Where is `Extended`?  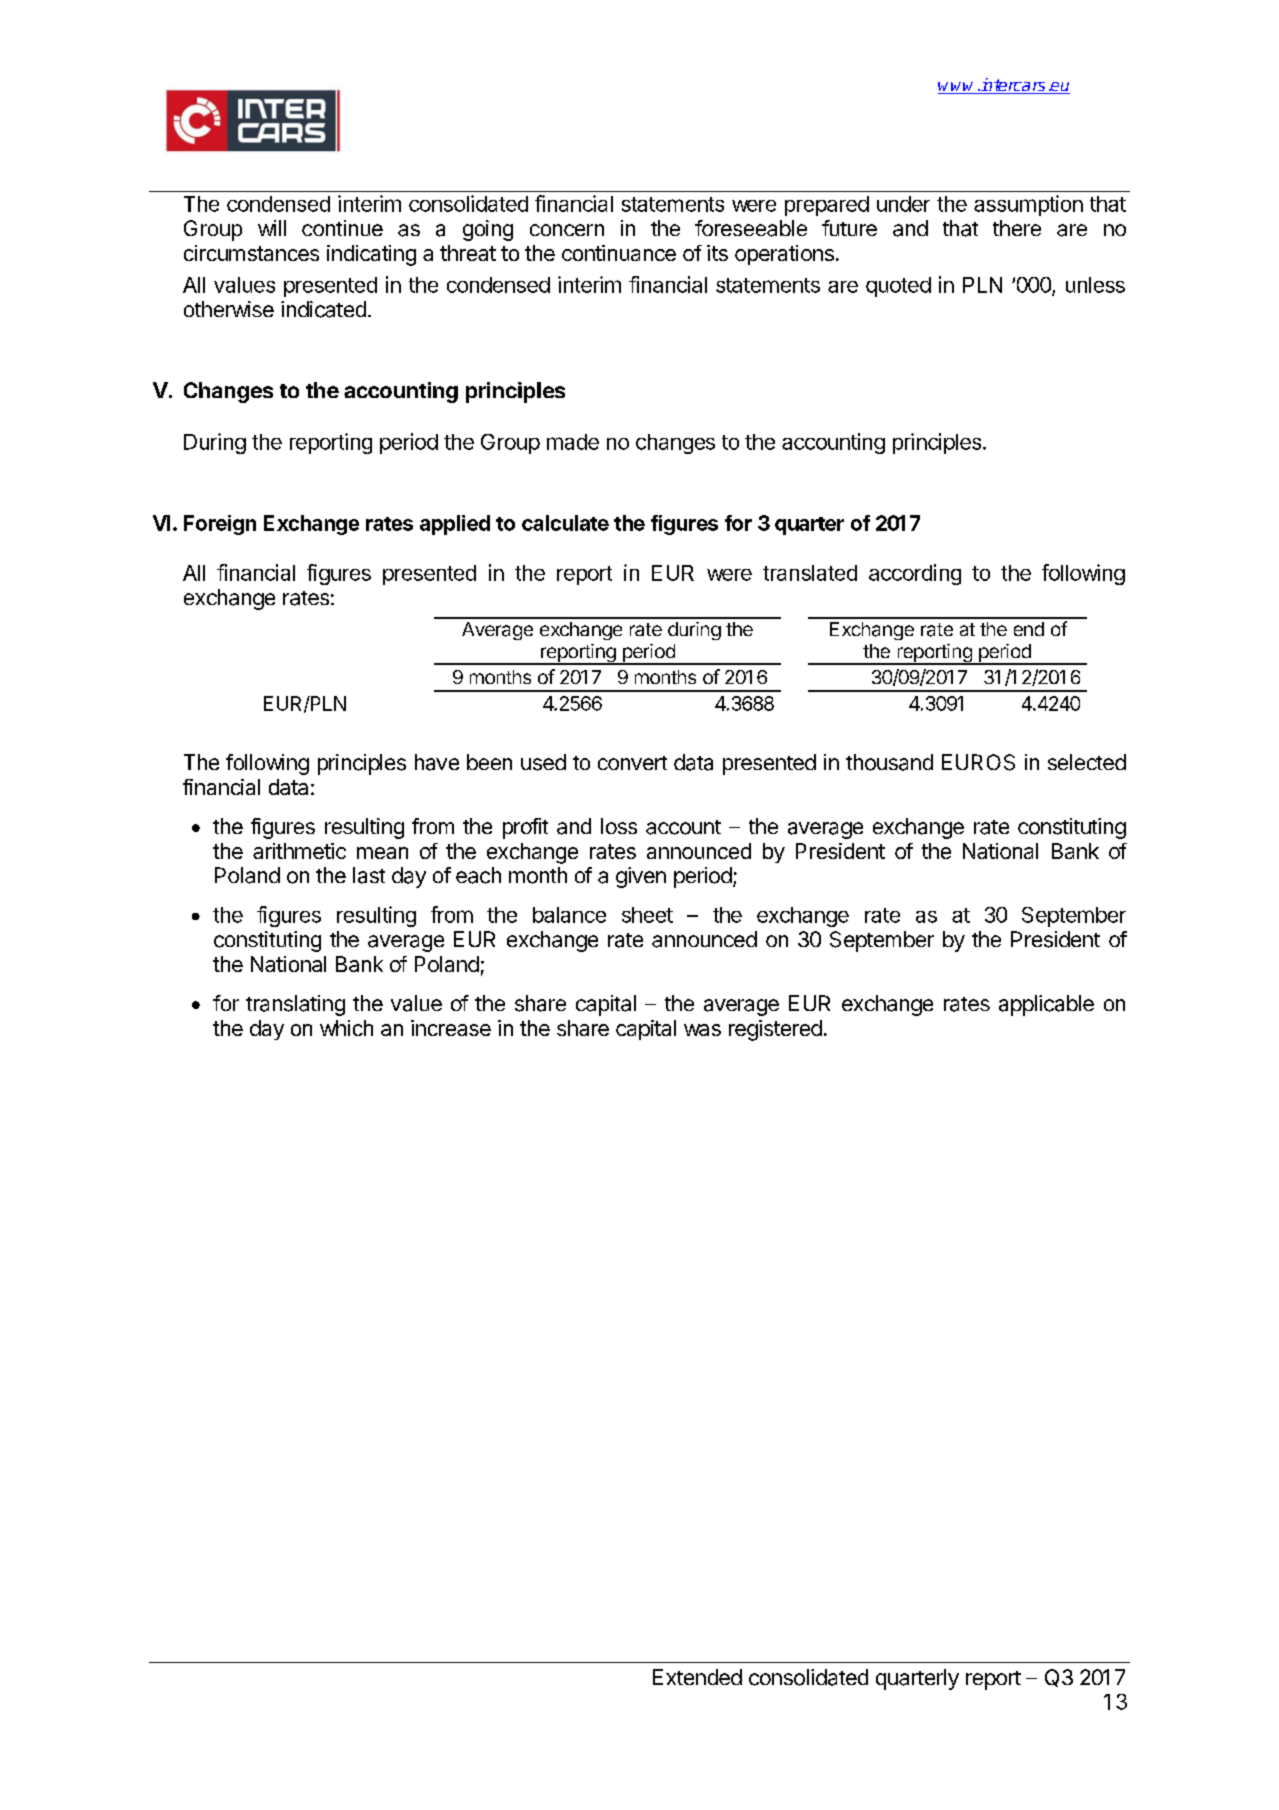 Extended is located at coordinates (697, 1677).
